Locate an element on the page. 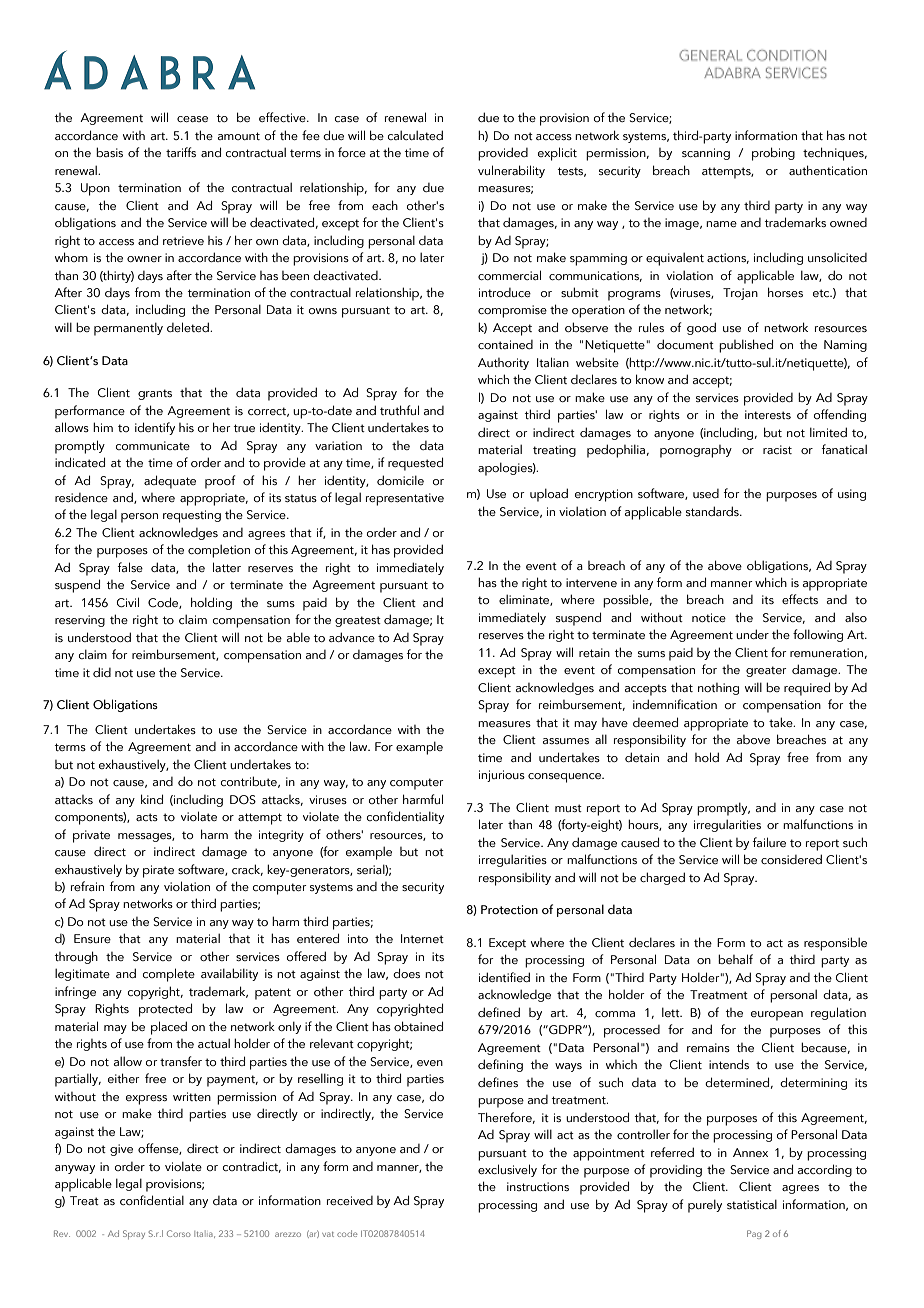  calculated is located at coordinates (415, 135).
